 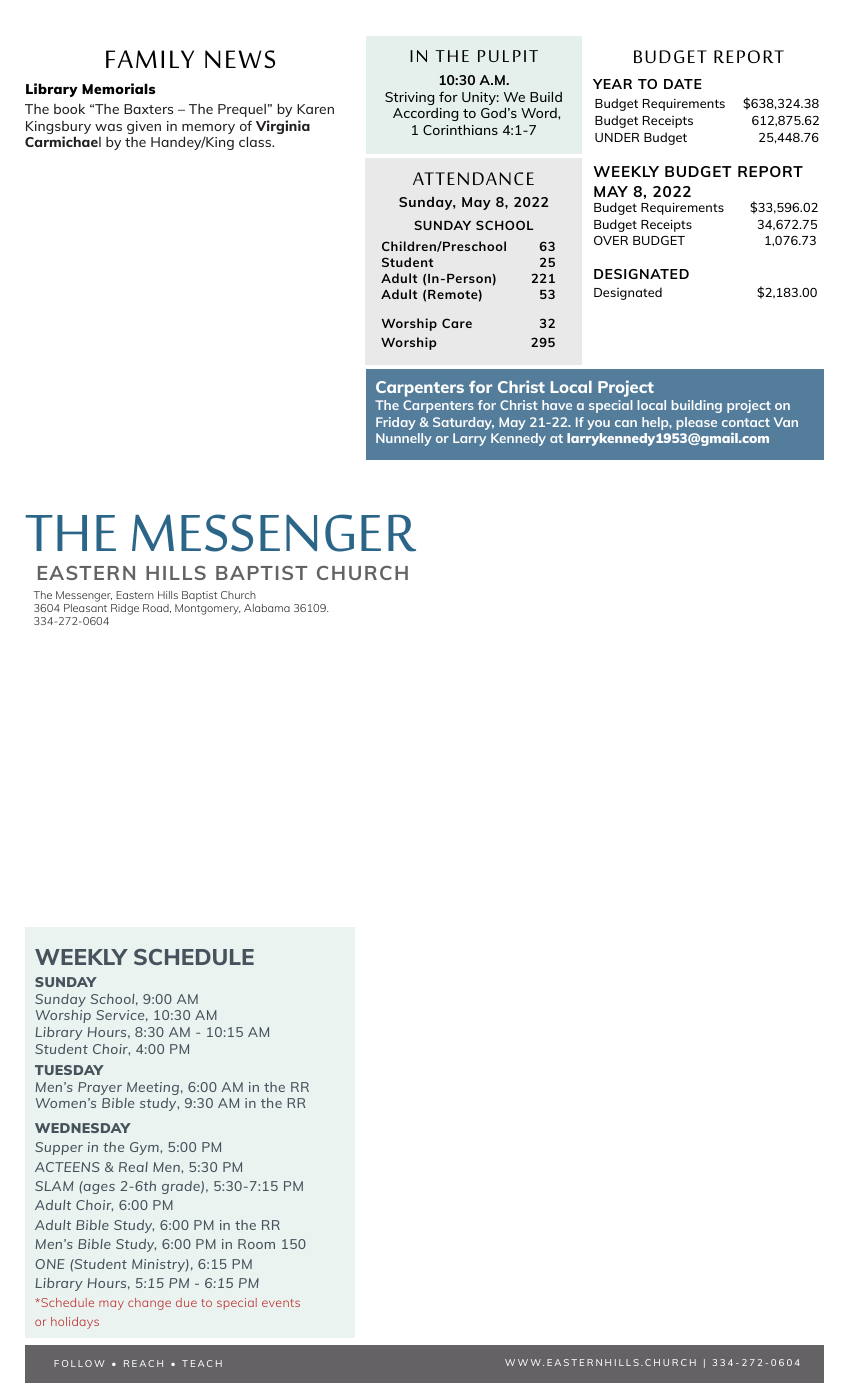 I want to click on please, so click(x=697, y=423).
